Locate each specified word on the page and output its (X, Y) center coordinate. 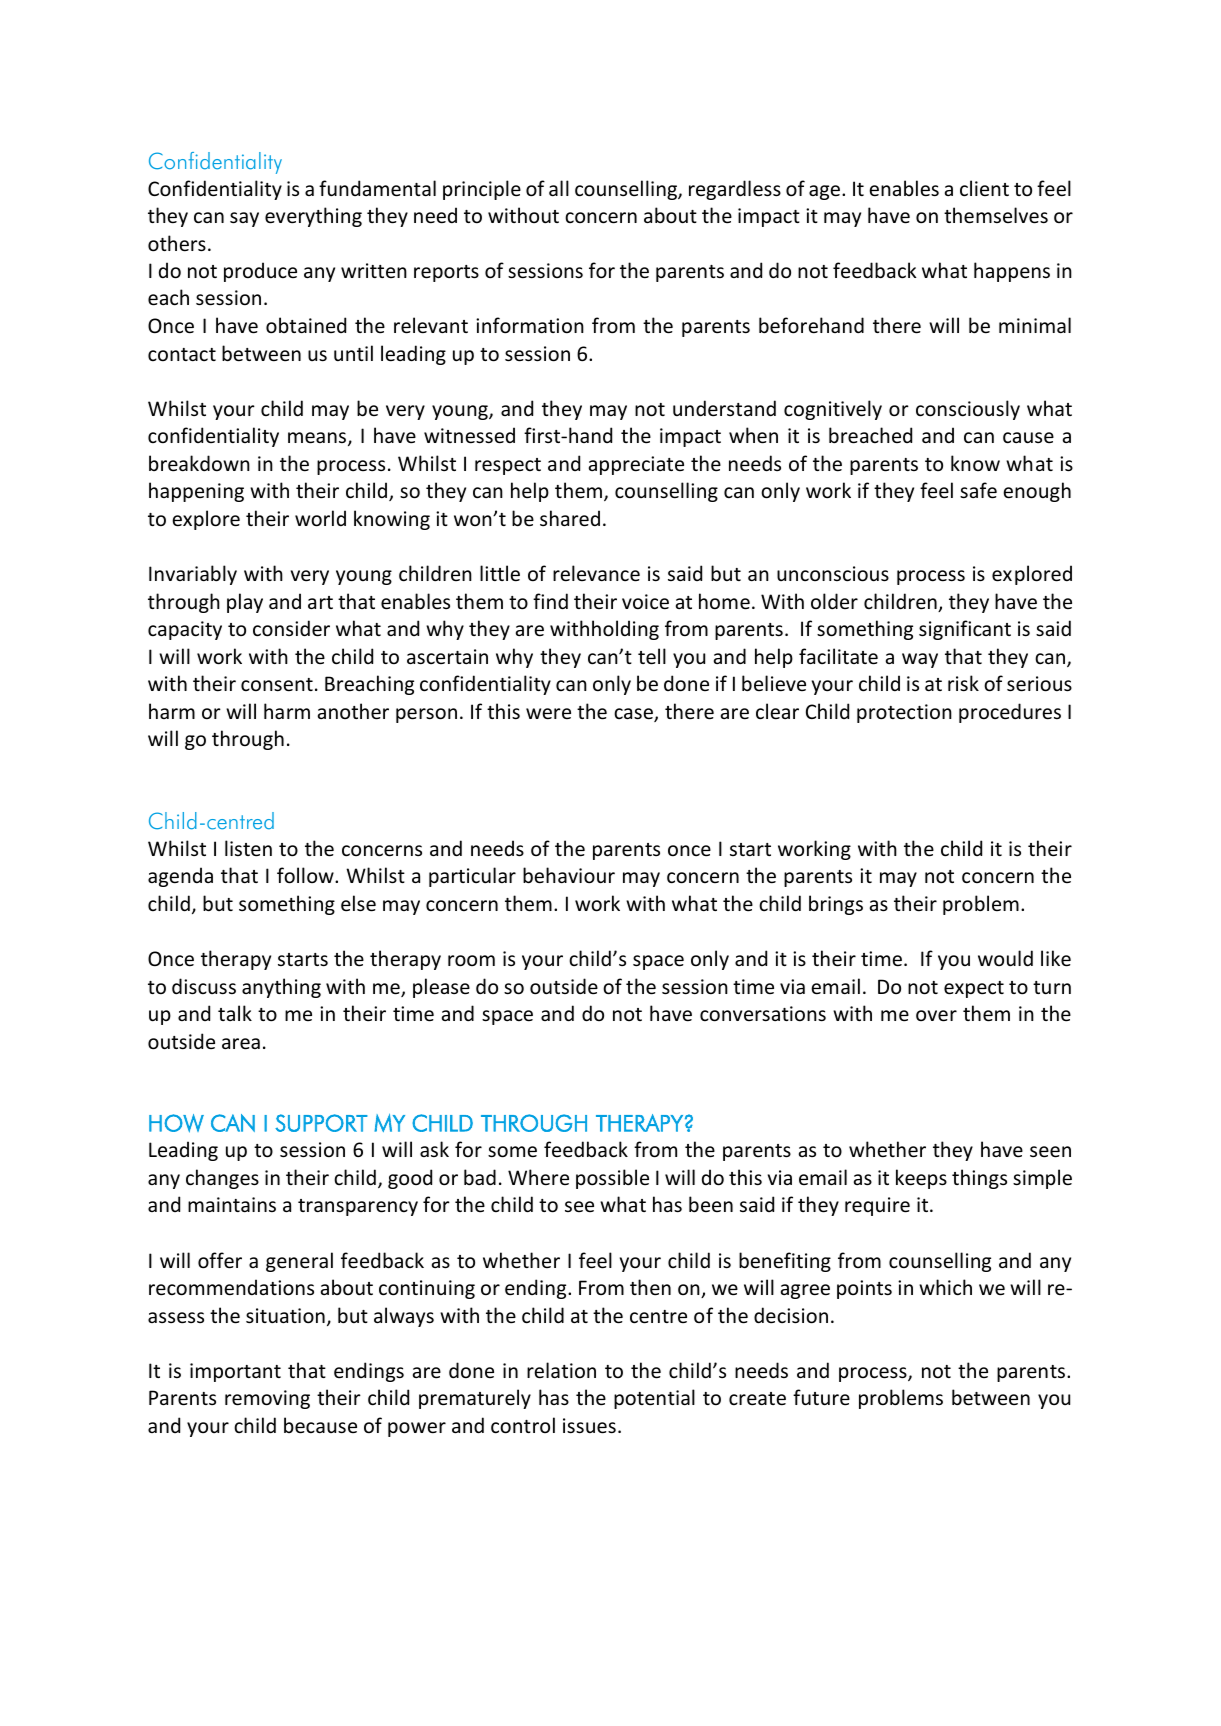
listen (248, 848)
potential (654, 1399)
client (984, 188)
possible (612, 1179)
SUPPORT (321, 1123)
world (320, 518)
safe (978, 490)
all (559, 188)
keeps (921, 1179)
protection (904, 713)
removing (267, 1399)
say (244, 219)
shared (570, 518)
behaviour (569, 875)
